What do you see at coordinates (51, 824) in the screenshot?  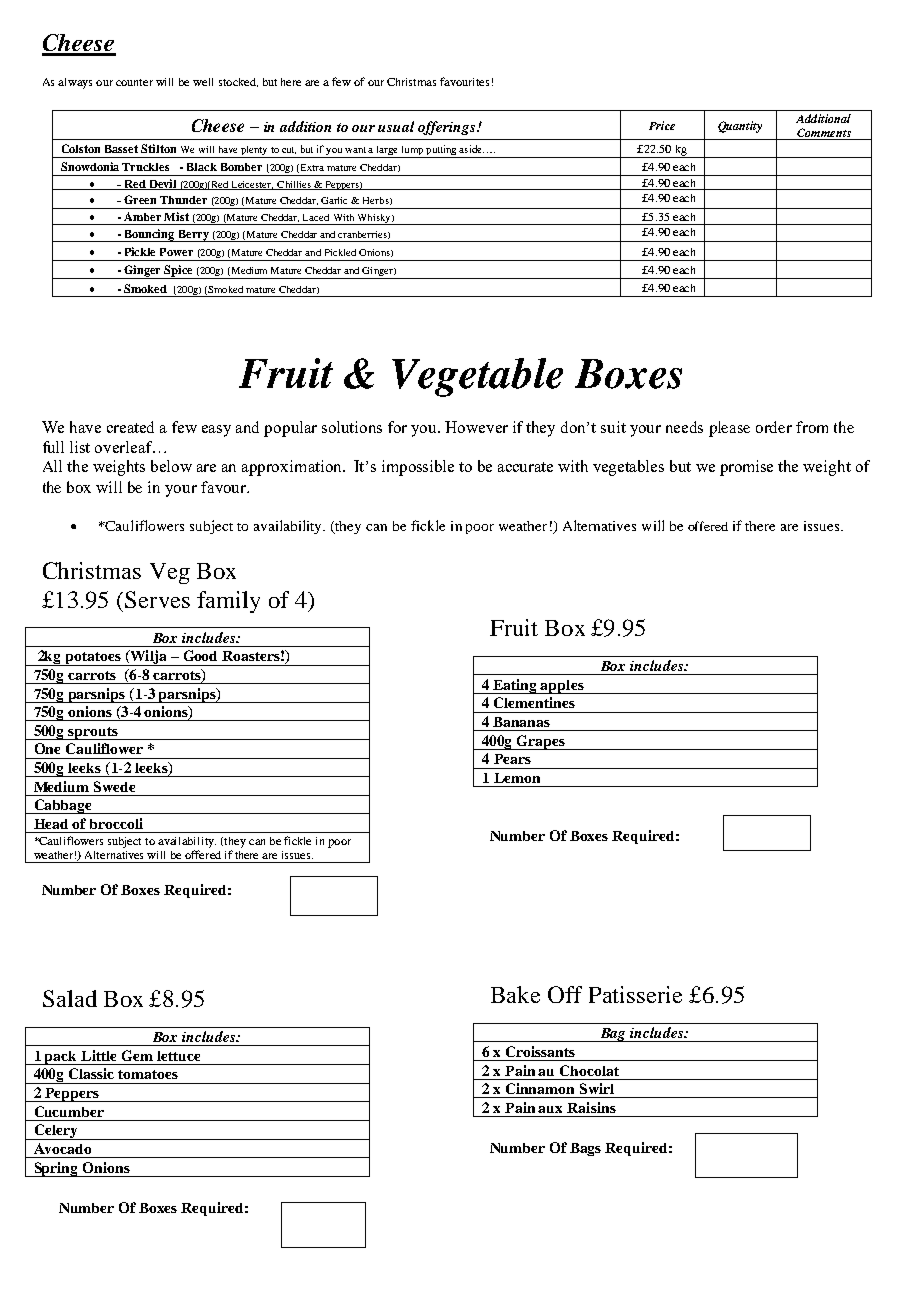 I see `Head` at bounding box center [51, 824].
